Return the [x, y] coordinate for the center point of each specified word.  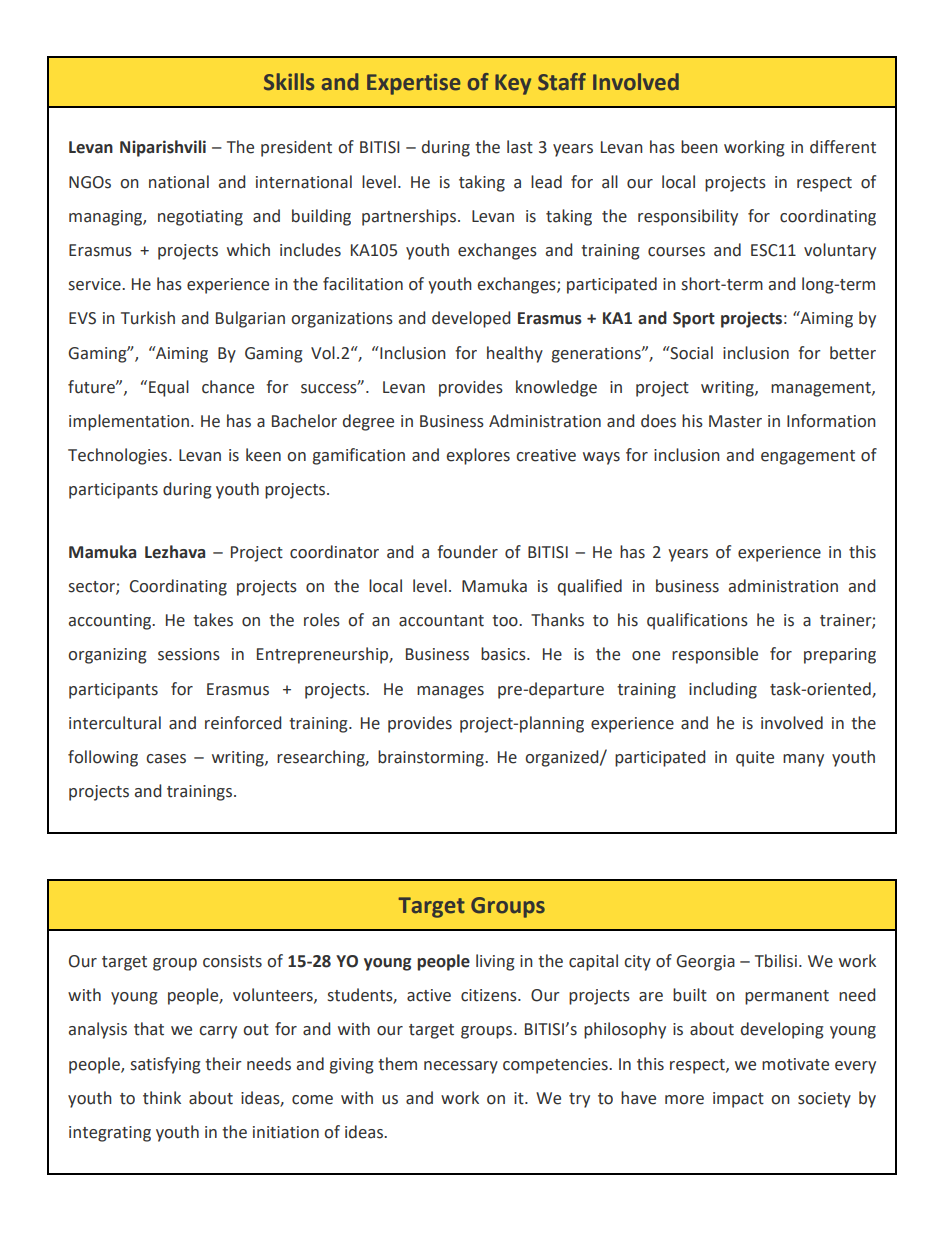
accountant [441, 621]
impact [738, 1100]
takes [213, 620]
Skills [289, 82]
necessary [461, 1067]
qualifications [697, 621]
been [699, 147]
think [162, 1098]
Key [513, 84]
